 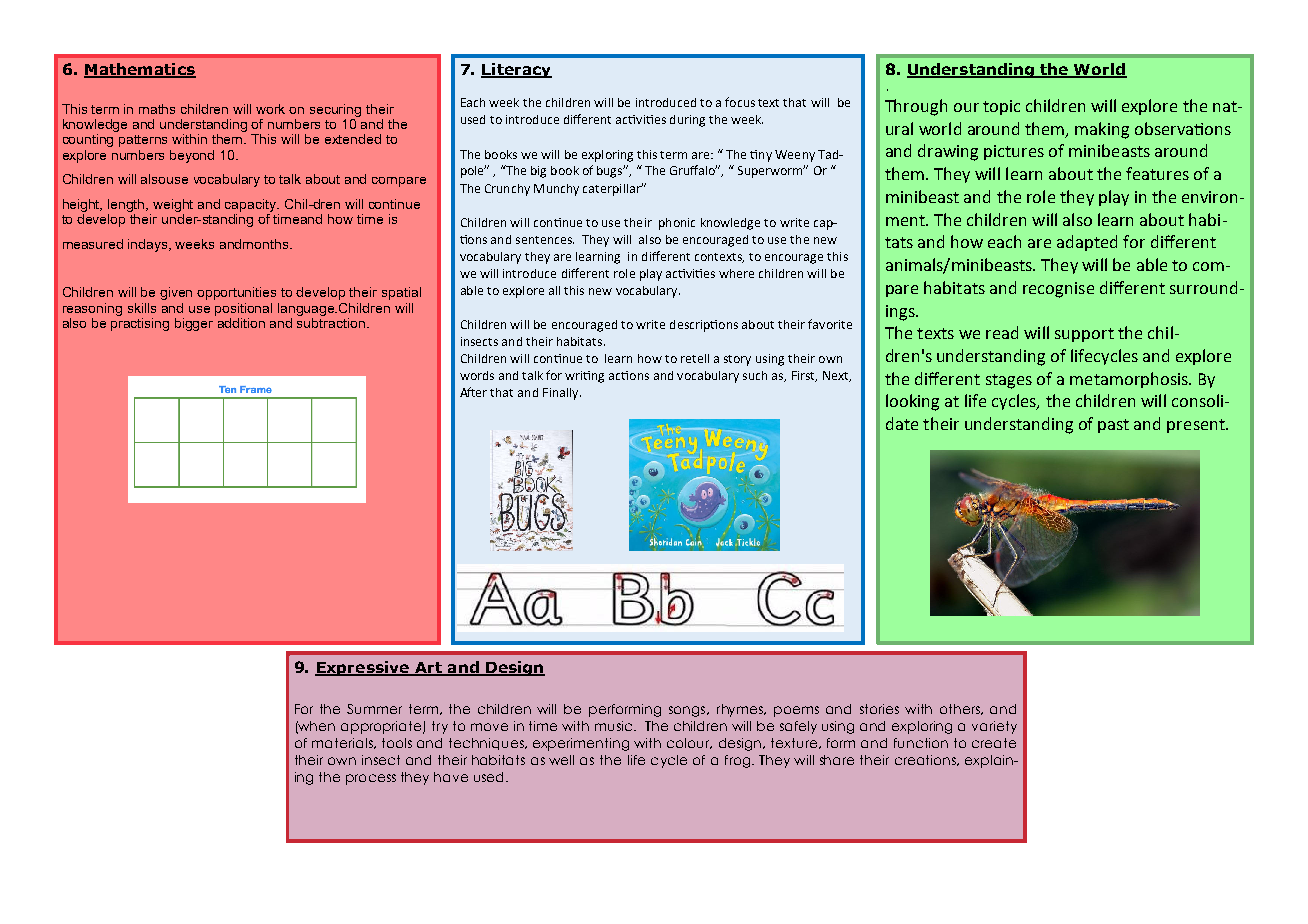 I want to click on topic, so click(x=1001, y=107).
